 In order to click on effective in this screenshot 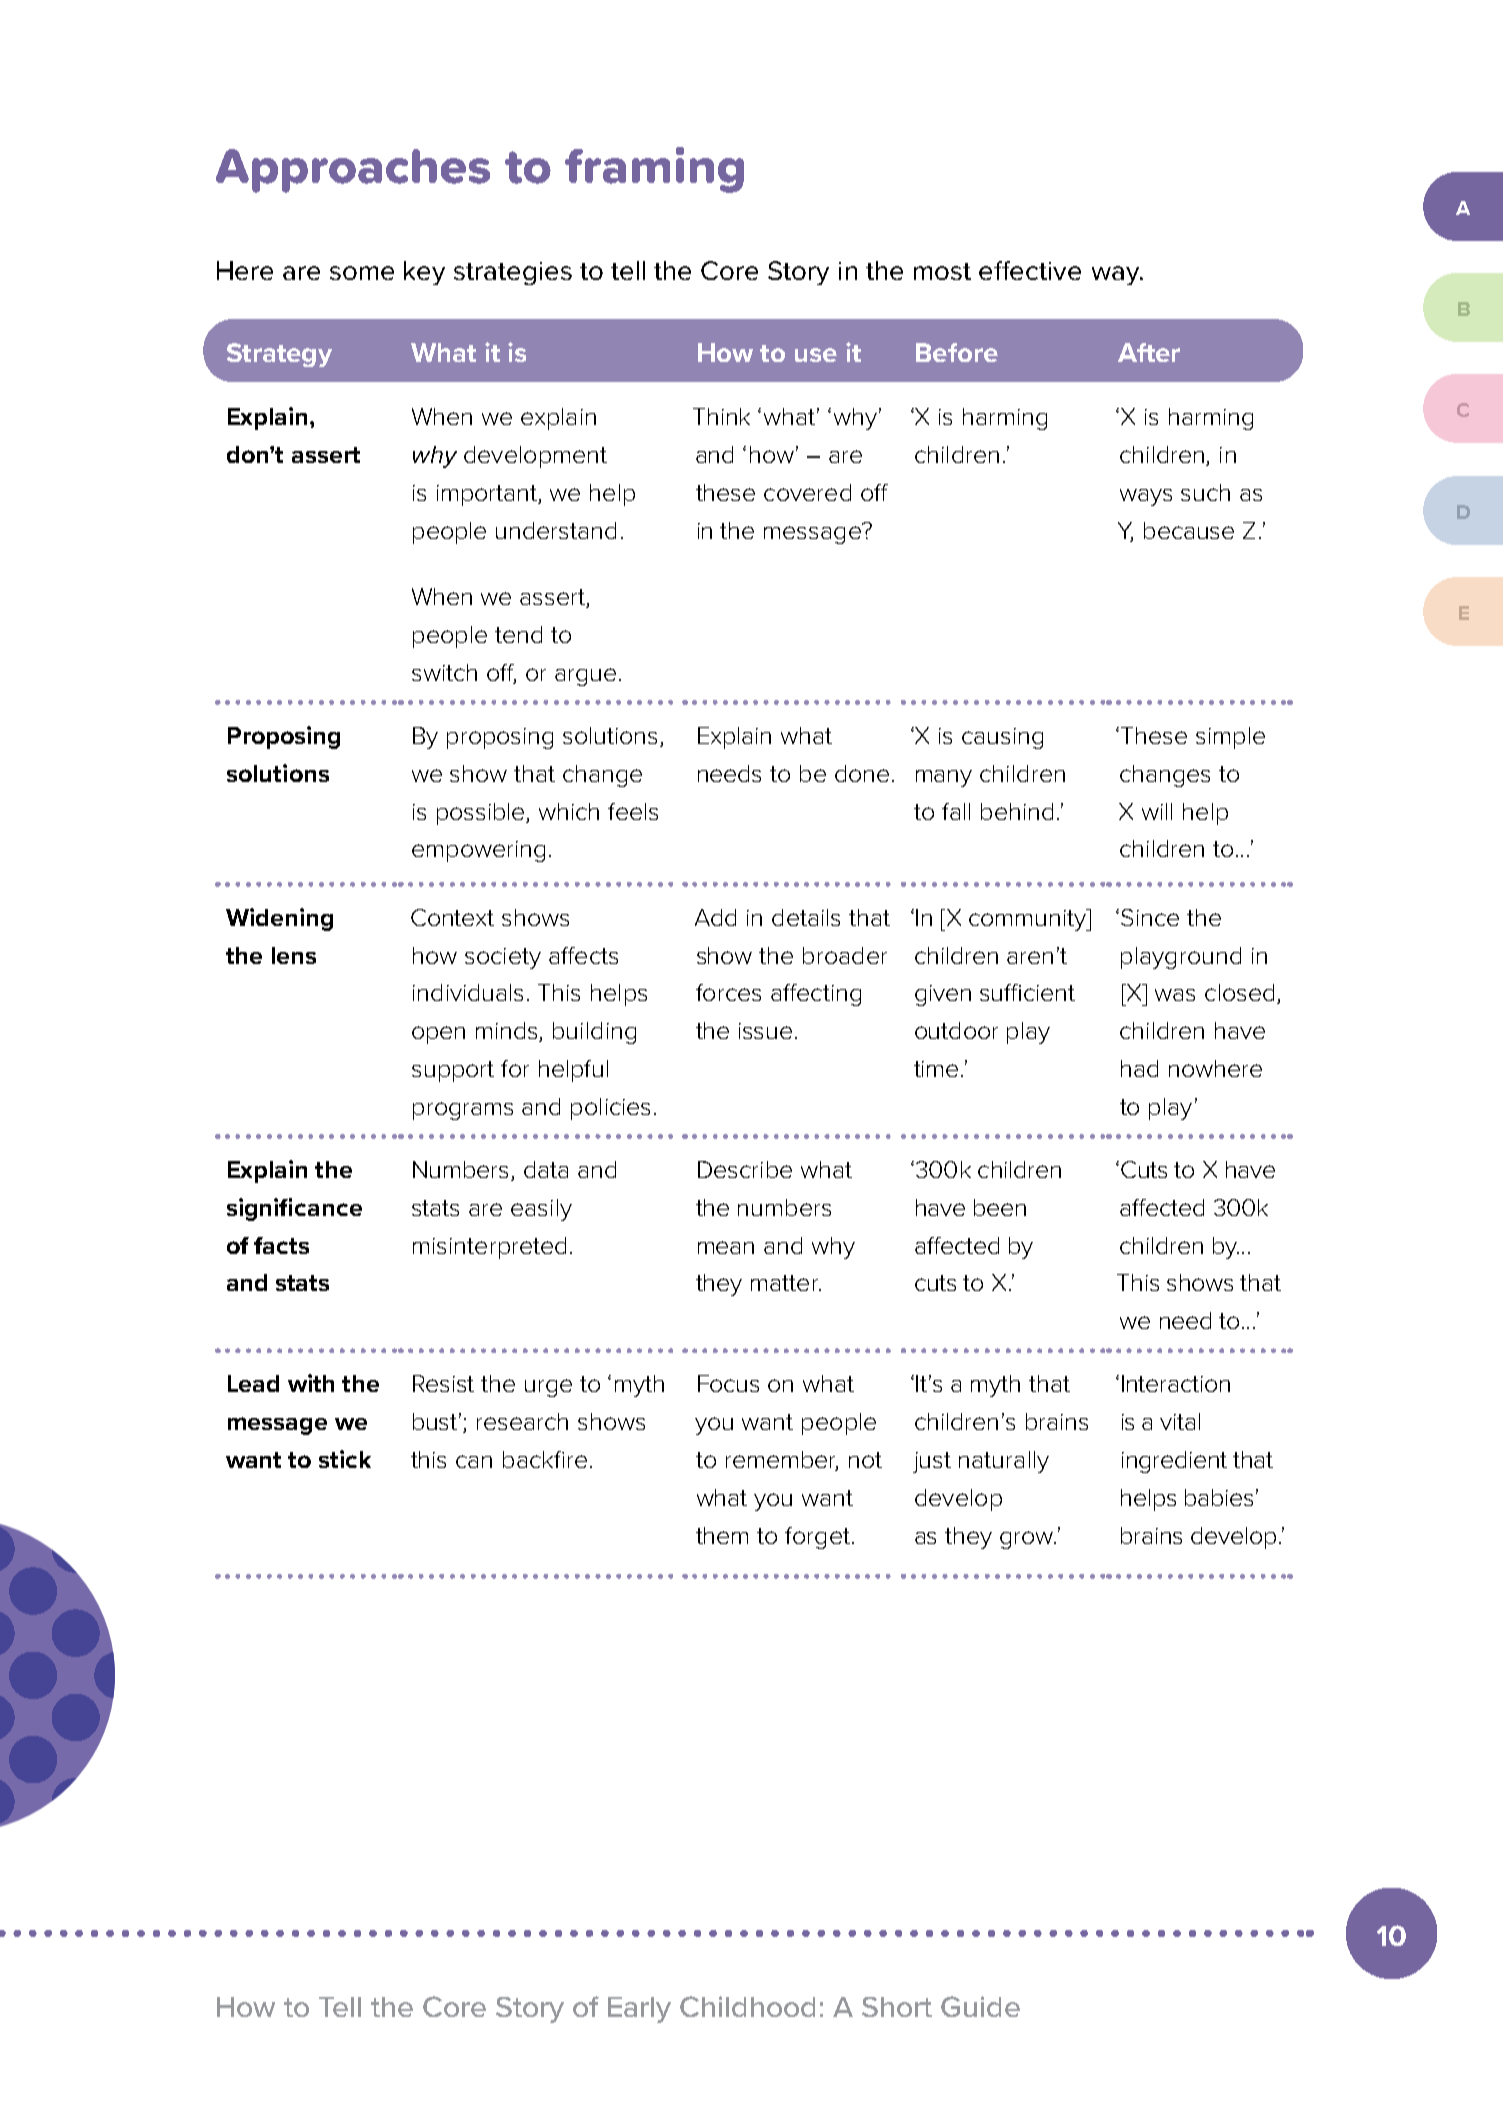, I will do `click(1030, 270)`.
